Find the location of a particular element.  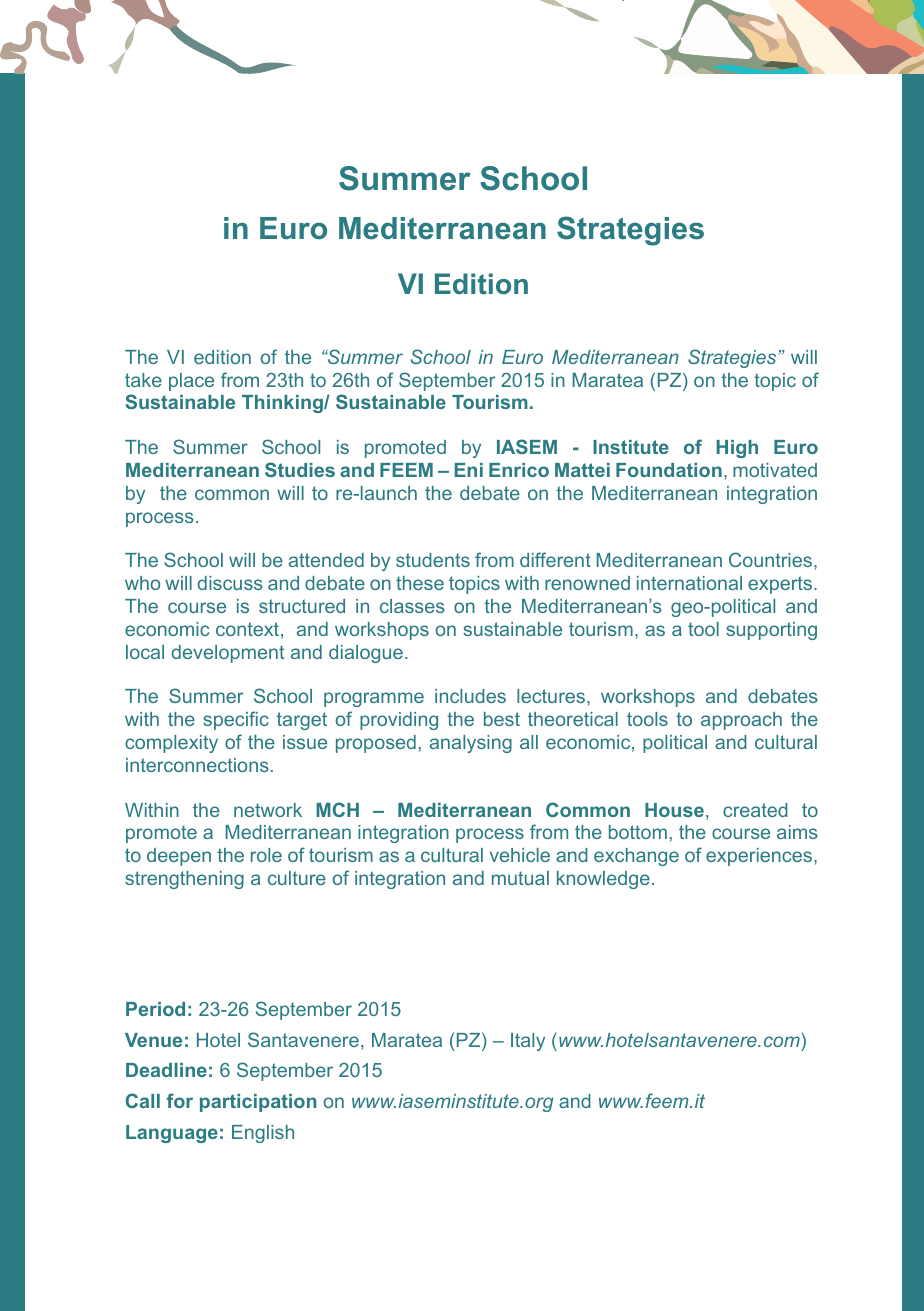

strengthening is located at coordinates (184, 880).
